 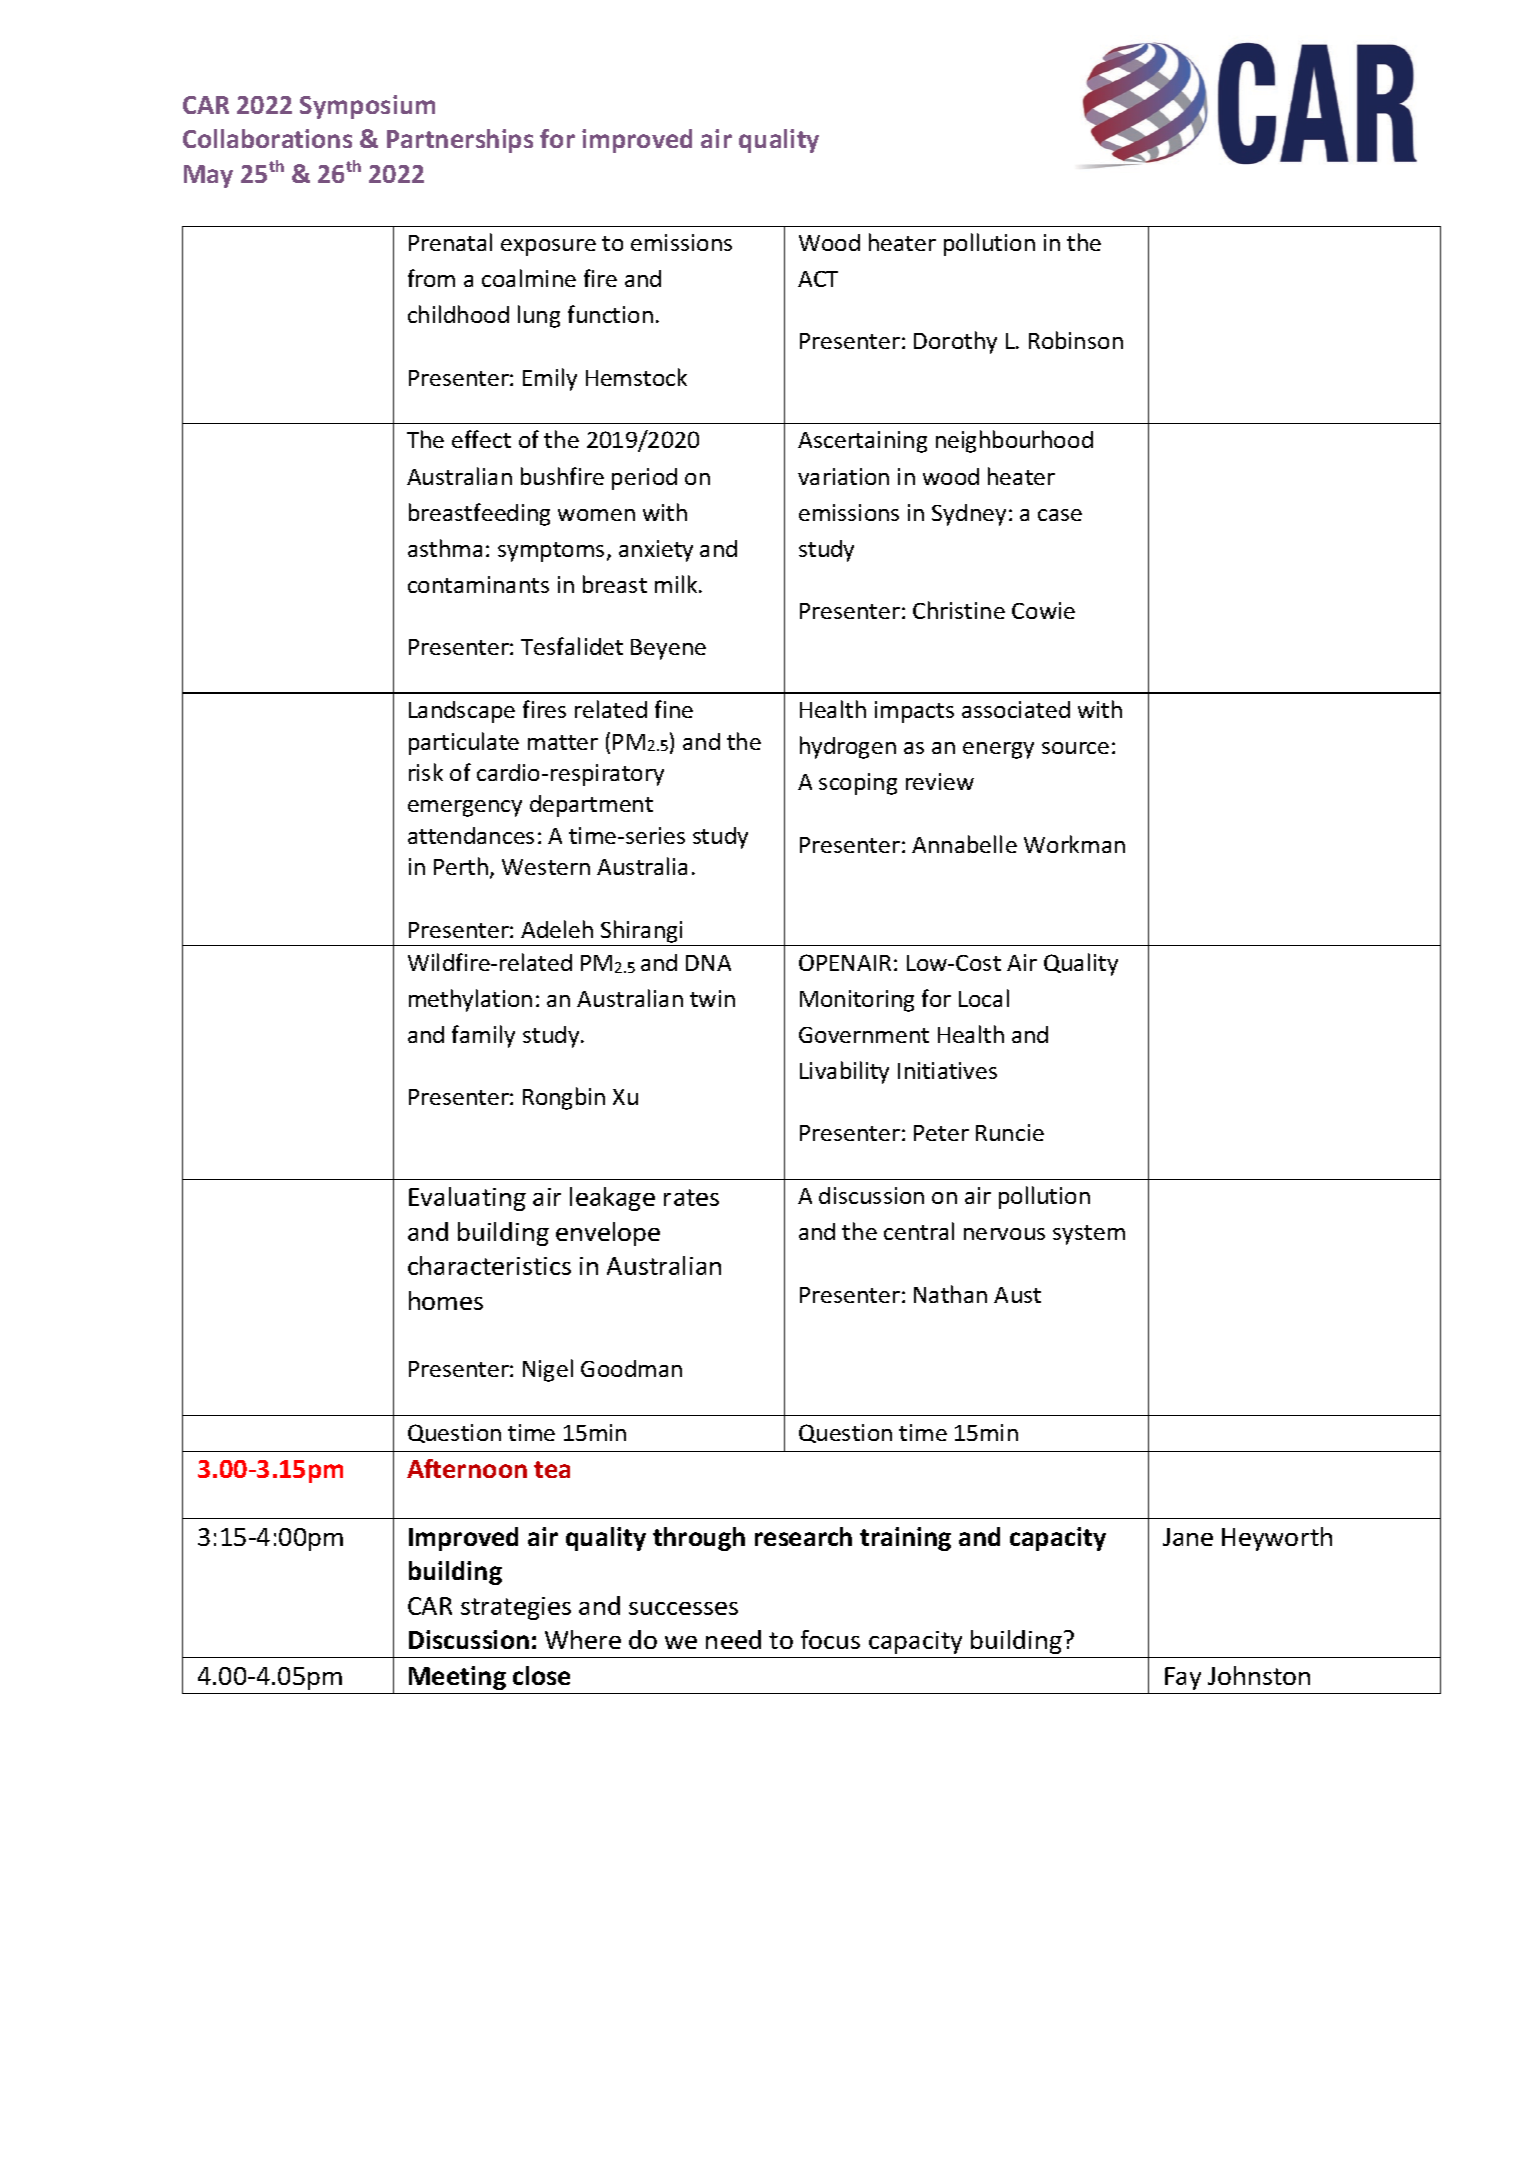 What do you see at coordinates (1089, 1235) in the screenshot?
I see `system` at bounding box center [1089, 1235].
